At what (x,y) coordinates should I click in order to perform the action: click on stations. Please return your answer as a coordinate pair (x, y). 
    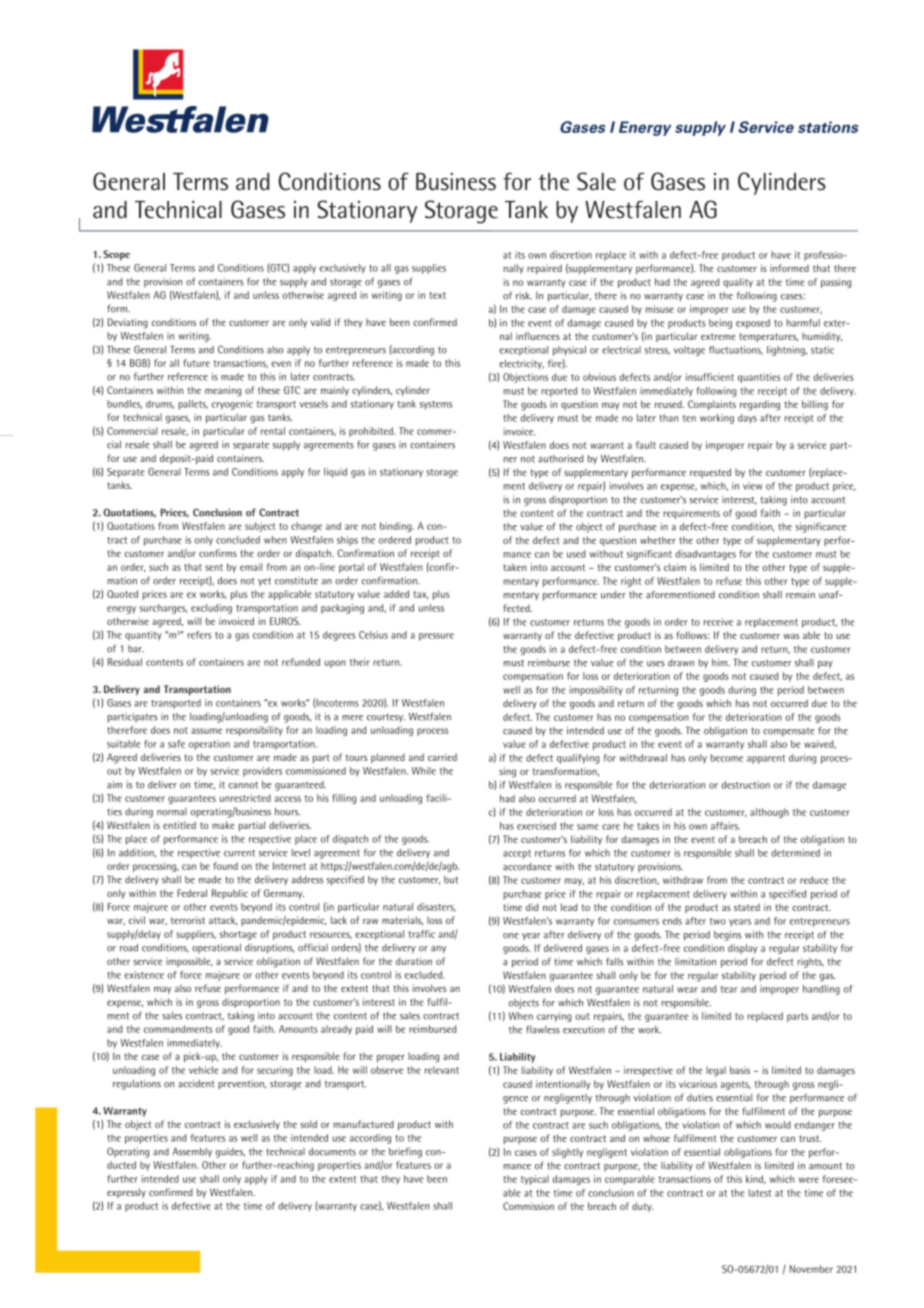
    Looking at the image, I should click on (828, 127).
